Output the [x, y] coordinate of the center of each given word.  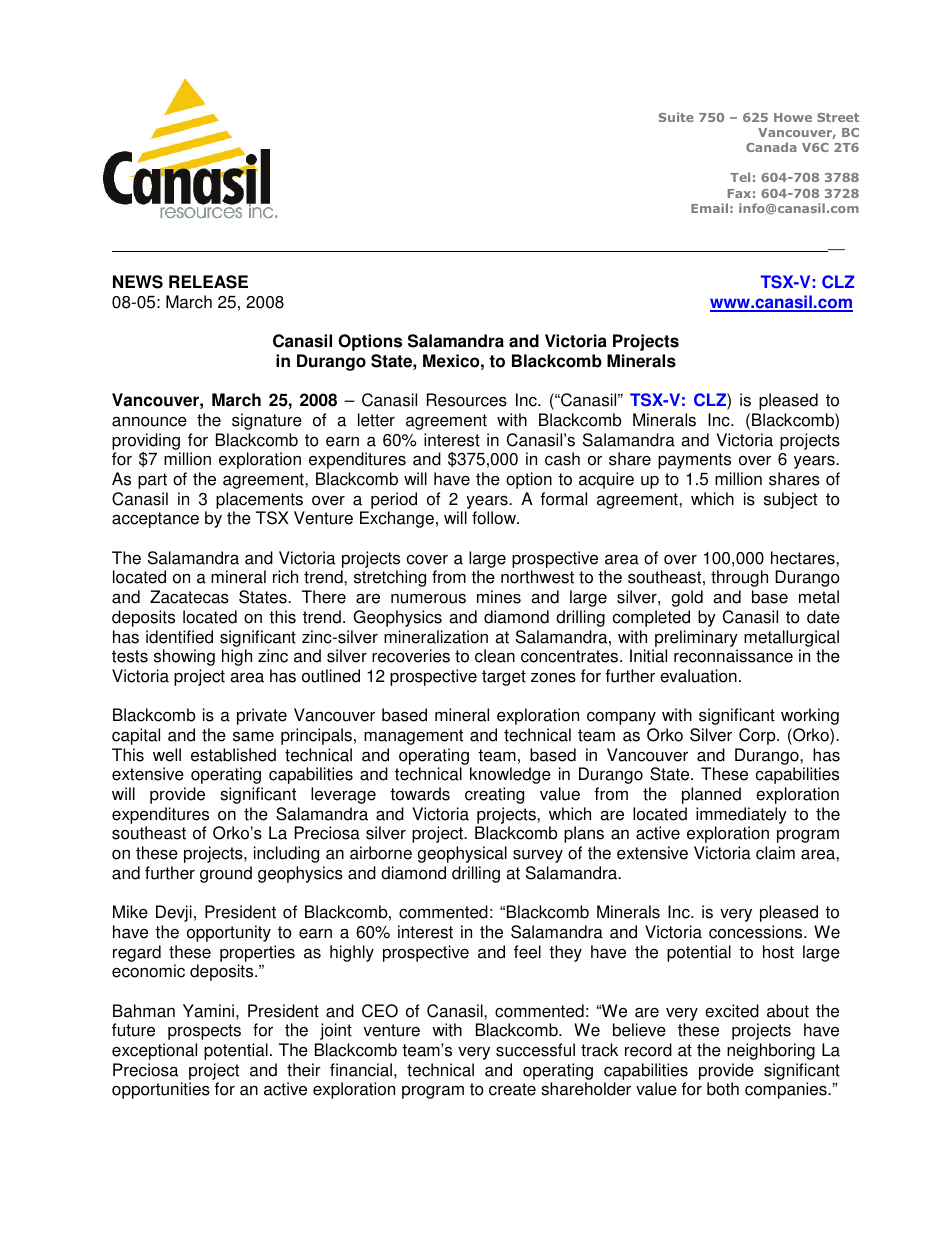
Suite [676, 117]
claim [775, 853]
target [504, 678]
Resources [467, 400]
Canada [771, 147]
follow [495, 518]
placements [259, 500]
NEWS [138, 282]
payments [694, 461]
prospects [204, 1032]
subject [790, 500]
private [262, 716]
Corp [758, 736]
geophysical [462, 854]
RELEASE [208, 282]
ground [226, 874]
